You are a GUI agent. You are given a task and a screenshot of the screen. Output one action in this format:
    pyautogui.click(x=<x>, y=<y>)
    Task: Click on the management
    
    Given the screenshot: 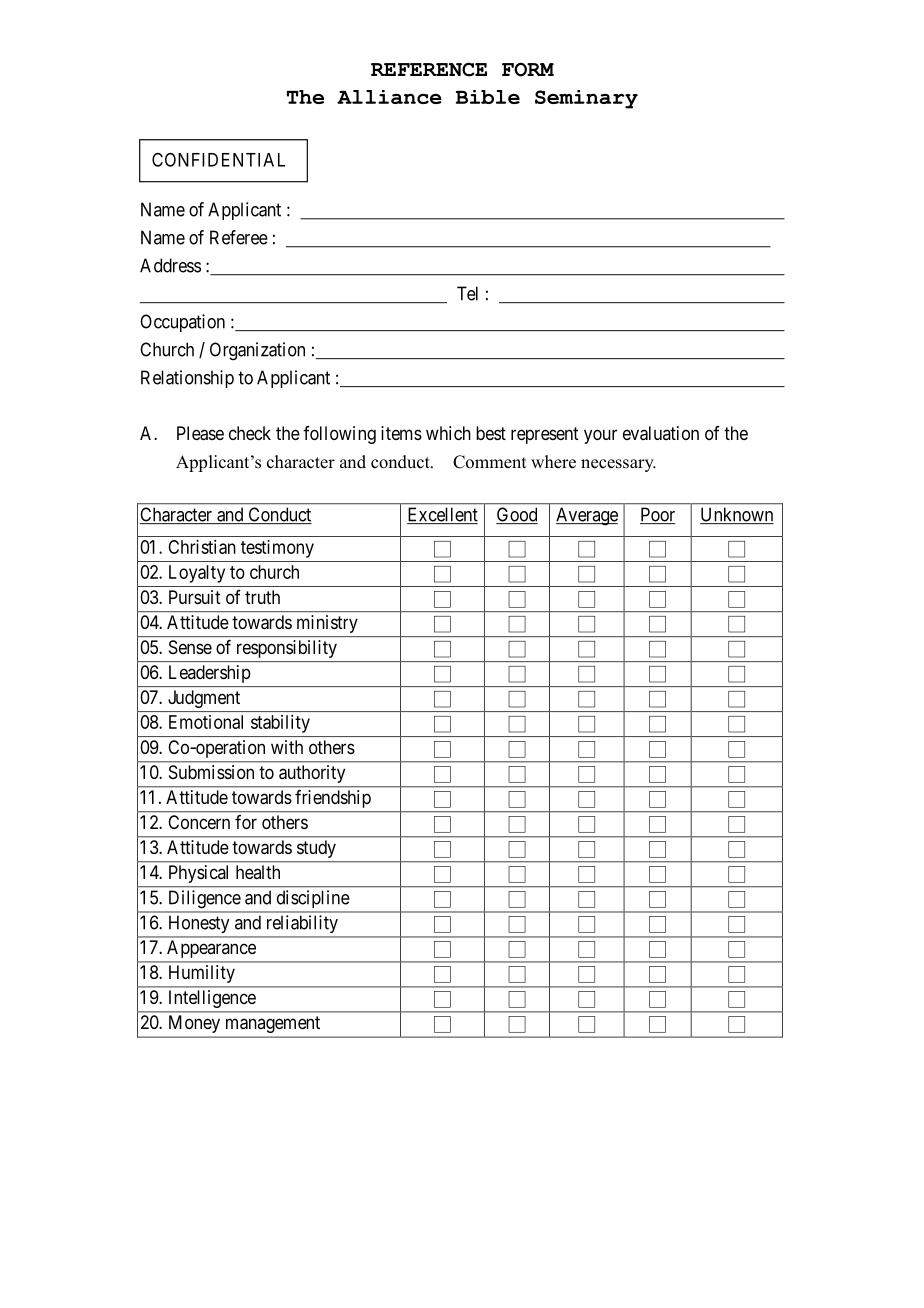 What is the action you would take?
    pyautogui.click(x=273, y=1024)
